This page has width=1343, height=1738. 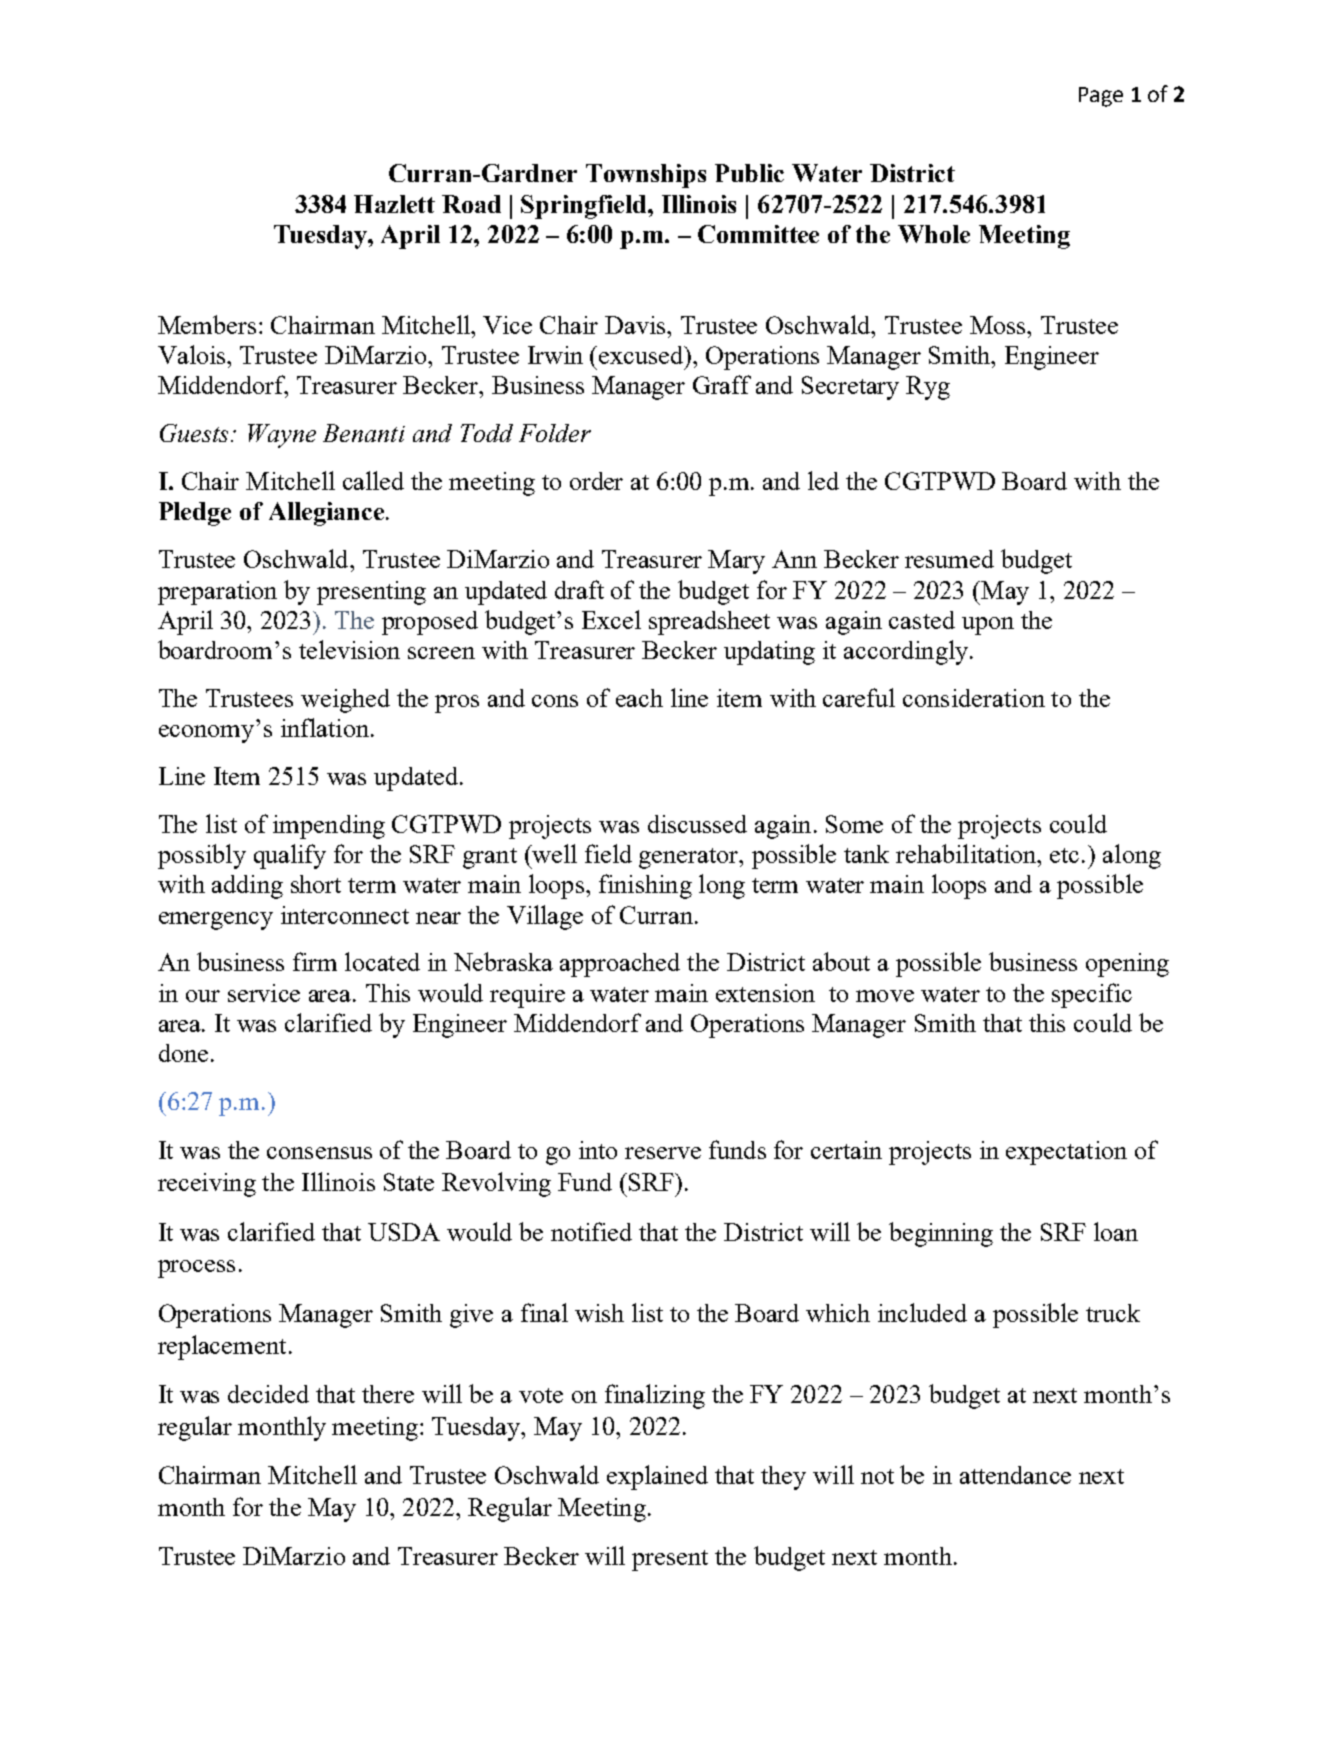 I want to click on Page, so click(x=1101, y=97).
